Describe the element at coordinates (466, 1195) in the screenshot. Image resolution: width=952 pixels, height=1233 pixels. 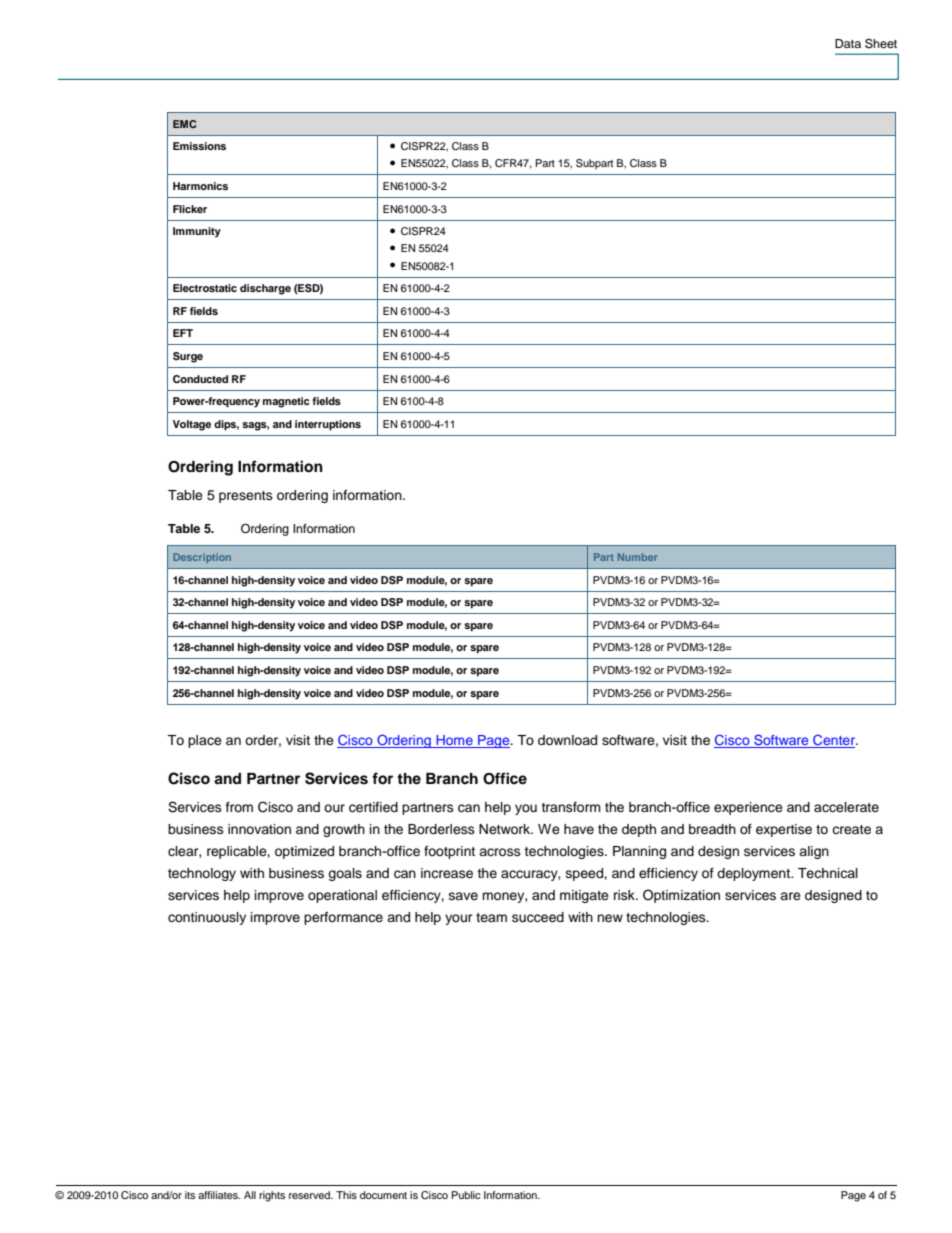
I see `Public` at that location.
